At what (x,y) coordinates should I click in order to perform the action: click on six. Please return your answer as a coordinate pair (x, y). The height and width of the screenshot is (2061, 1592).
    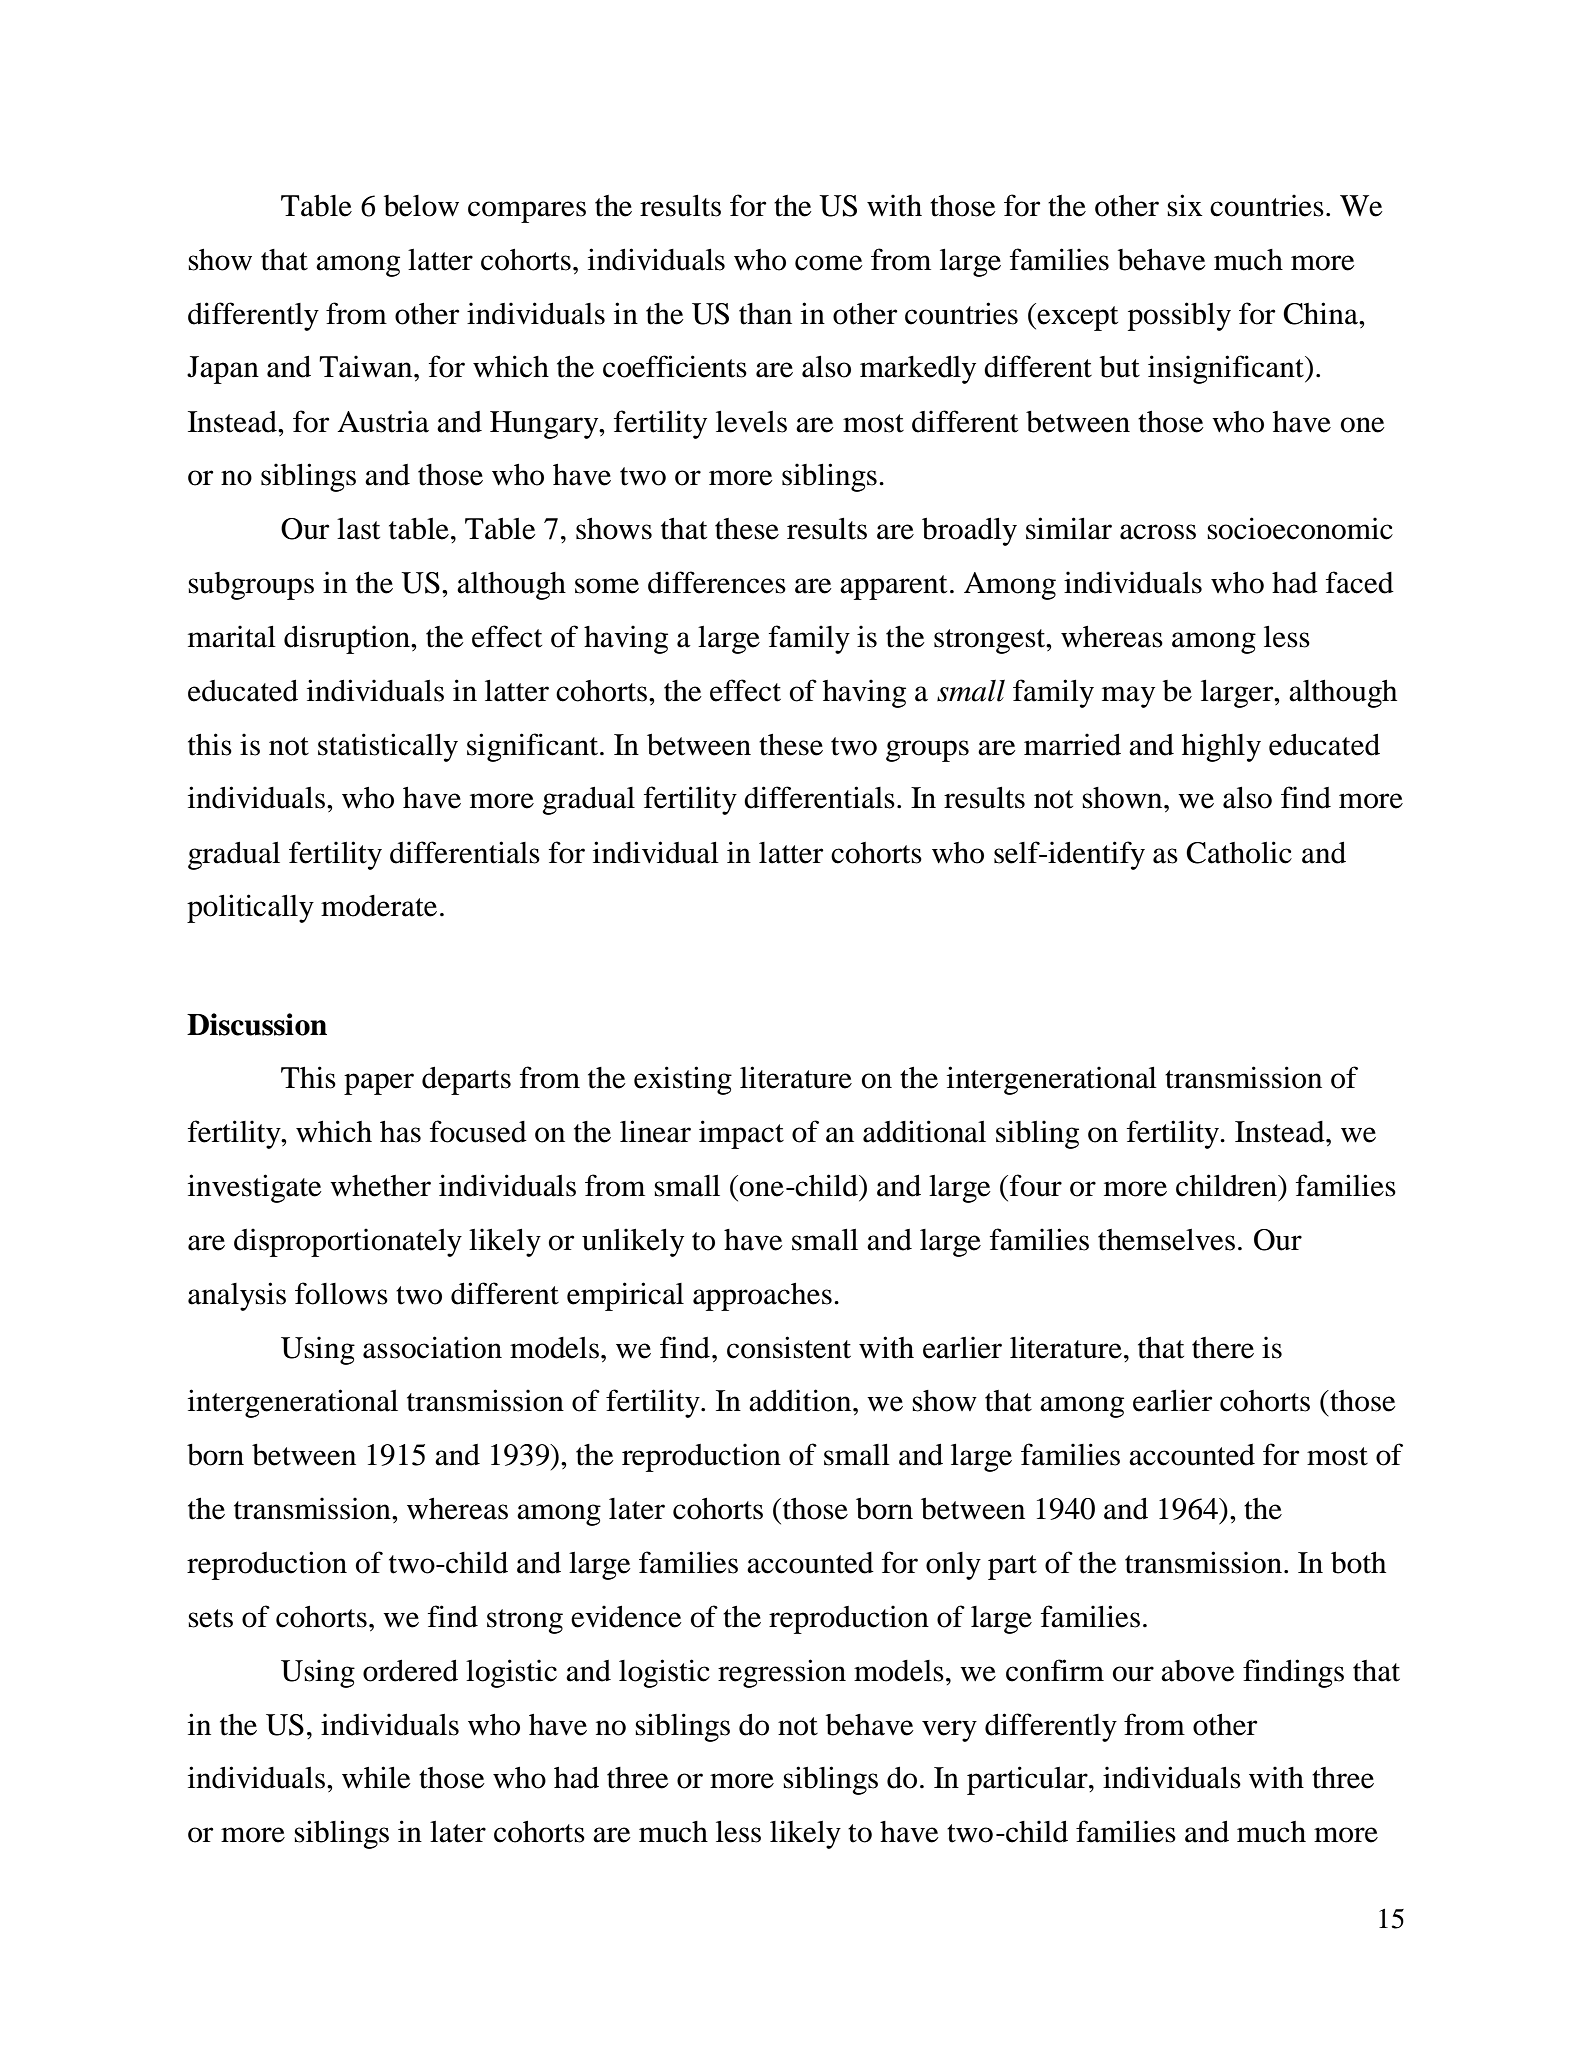
    Looking at the image, I should click on (1185, 205).
